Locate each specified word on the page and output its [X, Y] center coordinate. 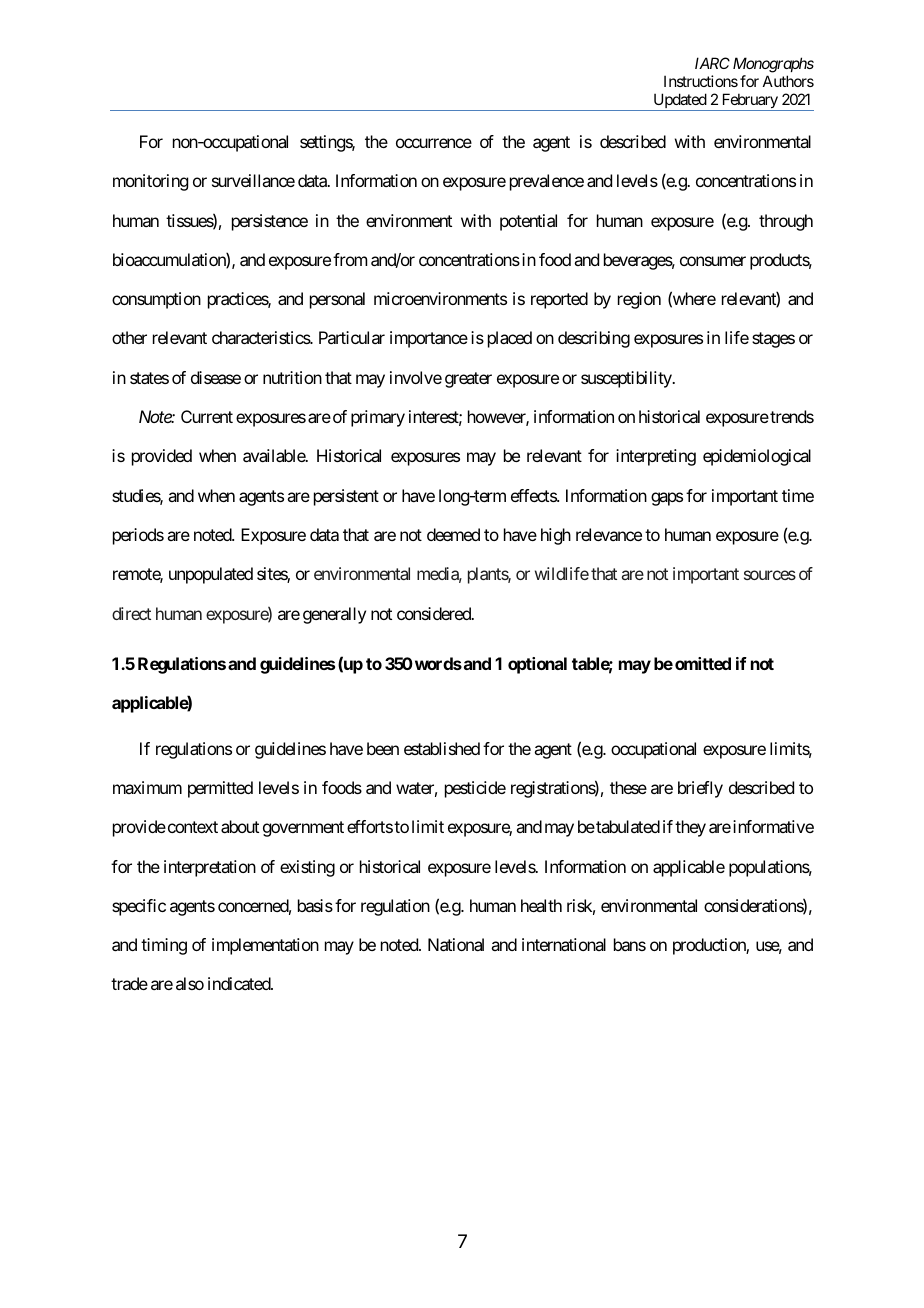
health [541, 905]
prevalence [547, 182]
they [690, 828]
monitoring [150, 182]
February [749, 102]
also [190, 983]
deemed [453, 534]
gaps [667, 499]
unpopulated [211, 575]
